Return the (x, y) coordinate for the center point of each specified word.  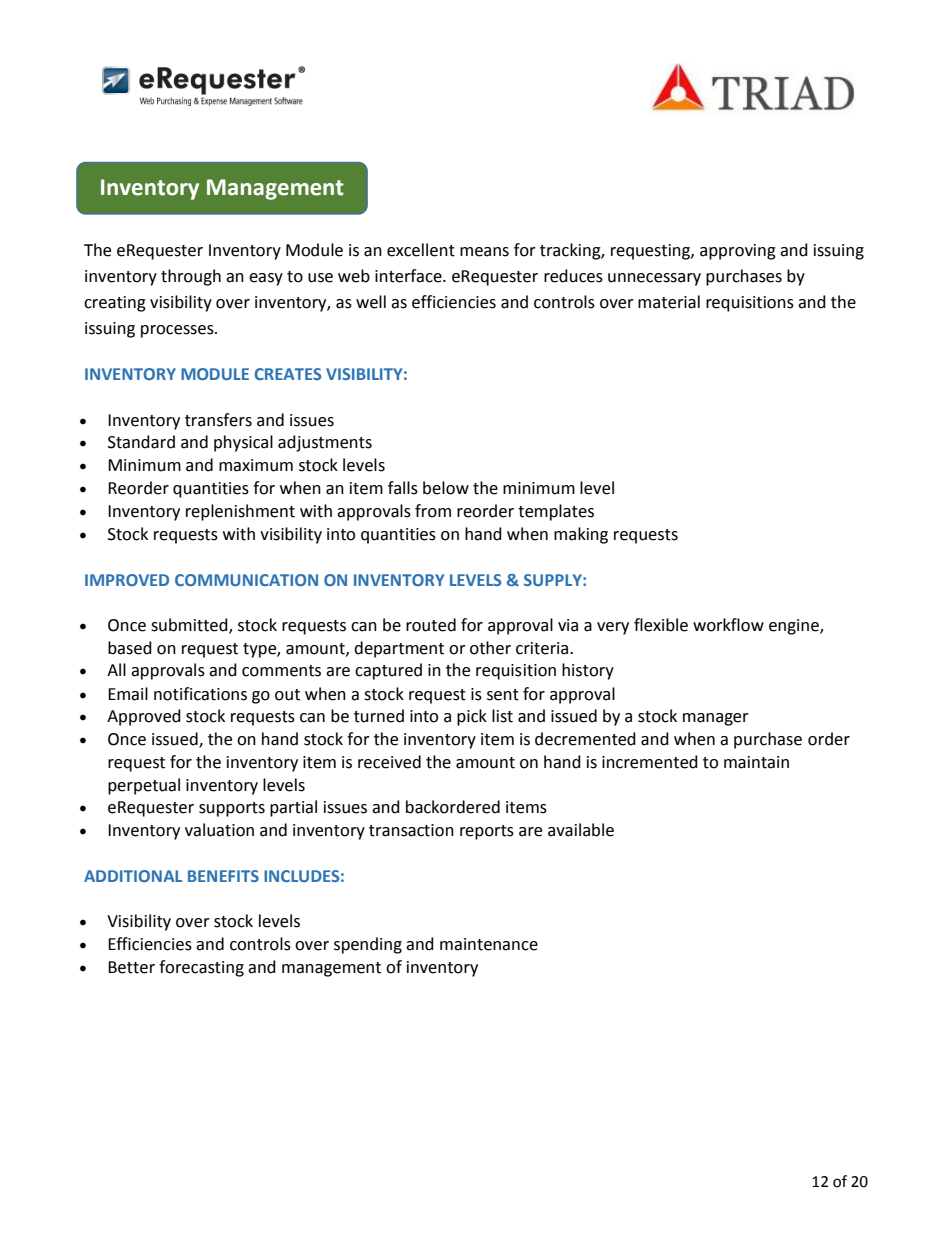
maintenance (489, 944)
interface (409, 276)
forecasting (201, 968)
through (191, 277)
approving (738, 252)
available (581, 830)
